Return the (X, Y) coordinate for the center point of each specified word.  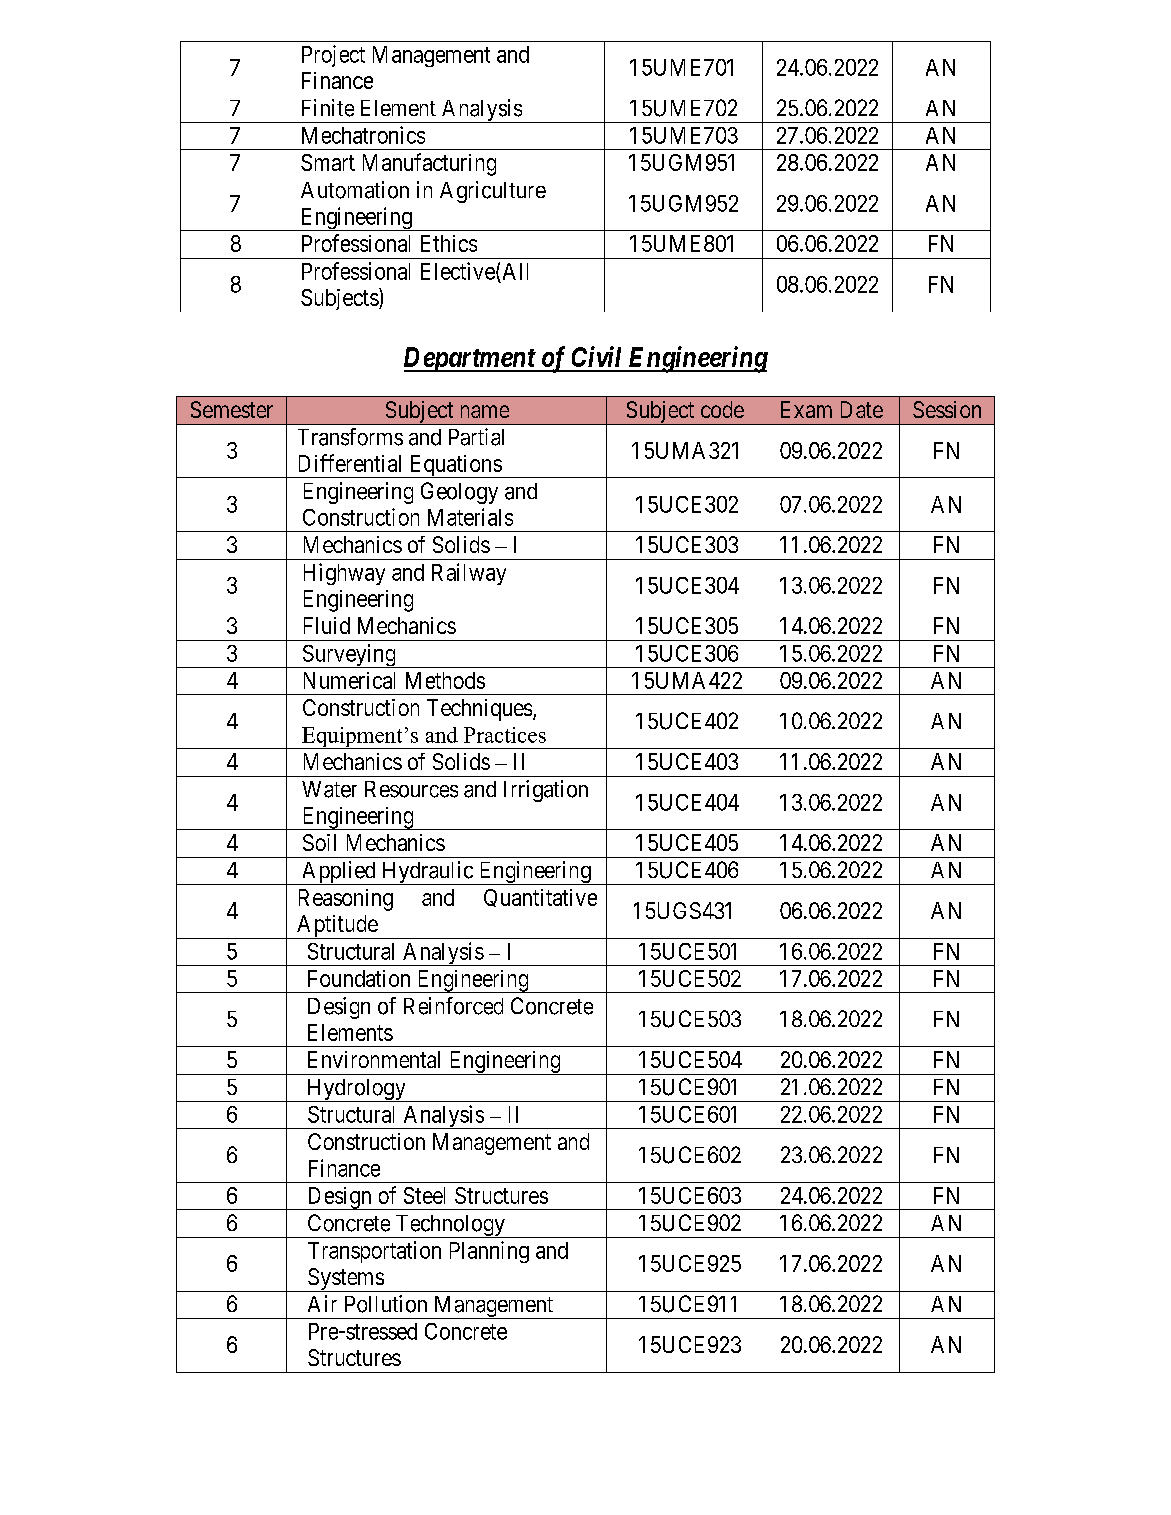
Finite (328, 108)
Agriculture (493, 192)
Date (862, 409)
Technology (450, 1226)
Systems (345, 1280)
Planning (489, 1252)
